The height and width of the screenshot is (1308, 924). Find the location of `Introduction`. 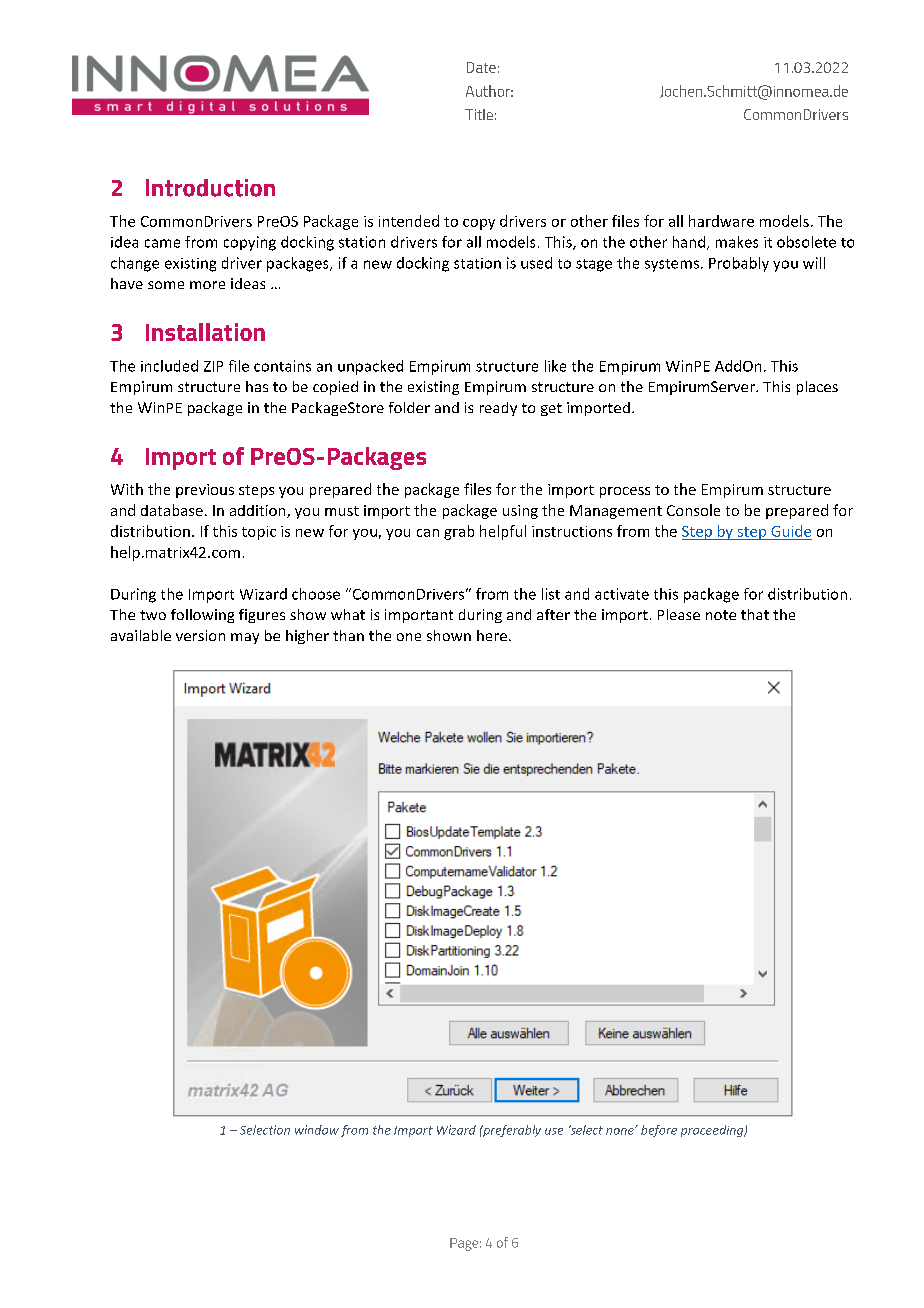

Introduction is located at coordinates (210, 188).
